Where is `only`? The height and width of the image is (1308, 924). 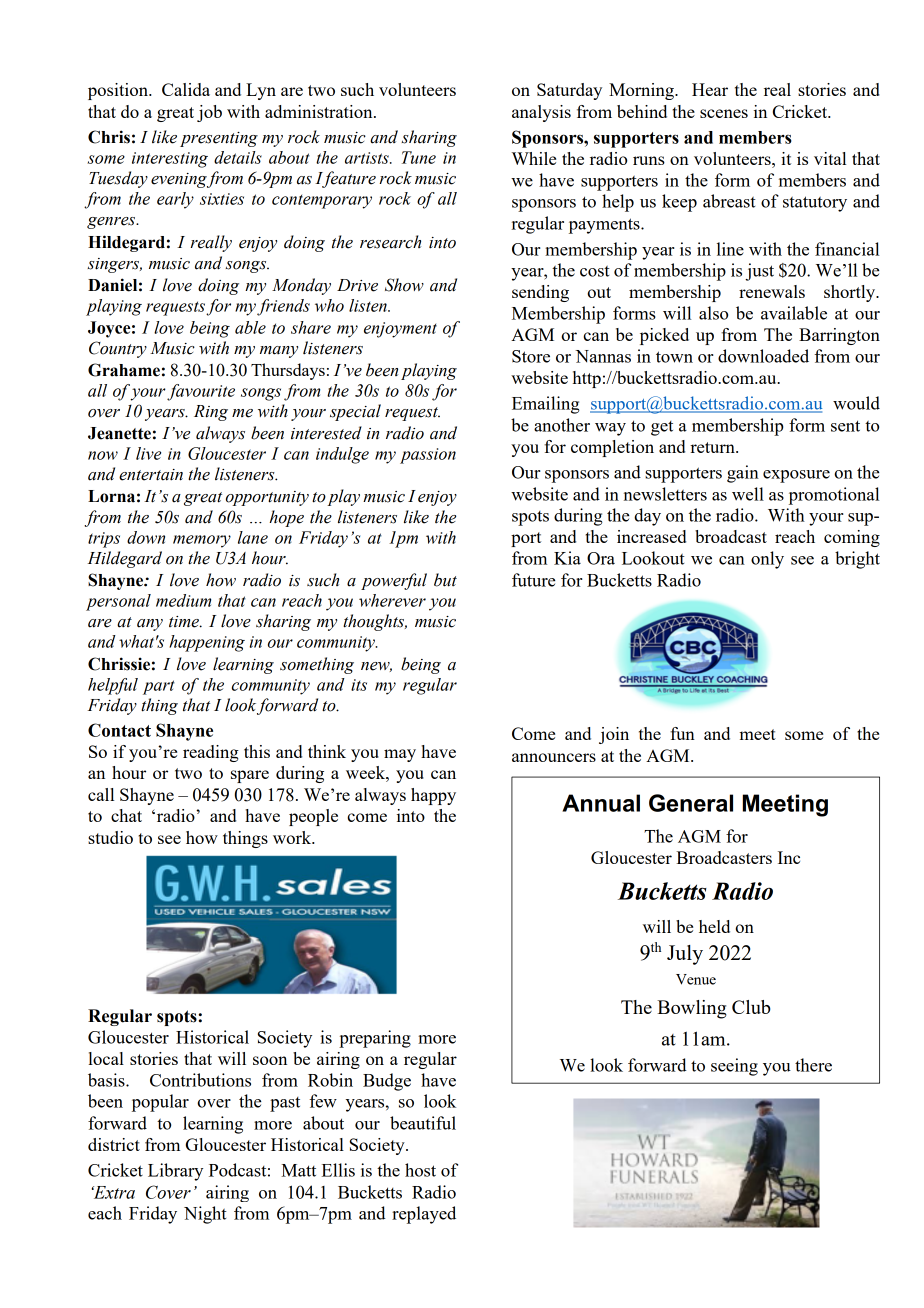
only is located at coordinates (767, 560).
